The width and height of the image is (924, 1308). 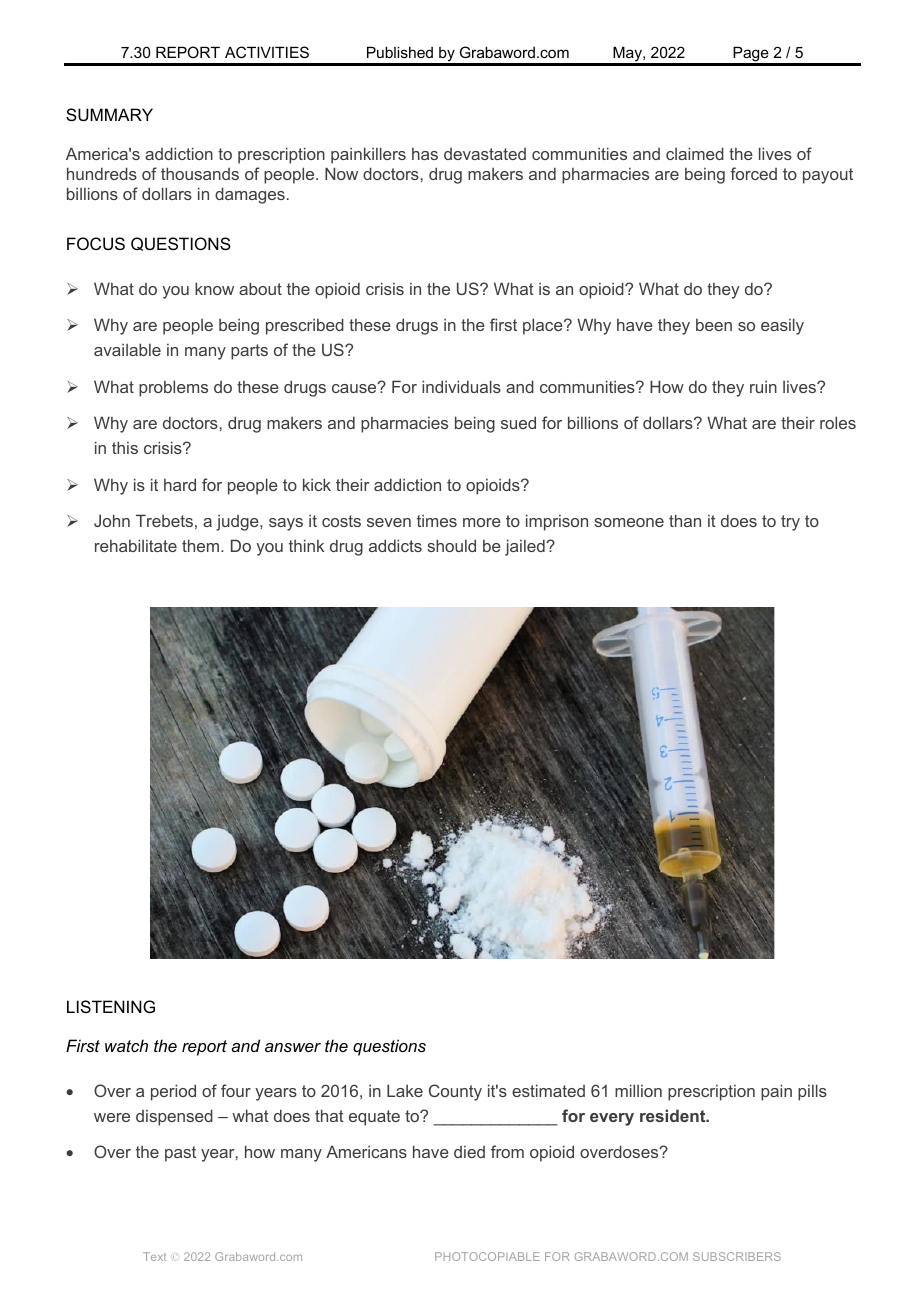 What do you see at coordinates (293, 1047) in the image?
I see `answer` at bounding box center [293, 1047].
